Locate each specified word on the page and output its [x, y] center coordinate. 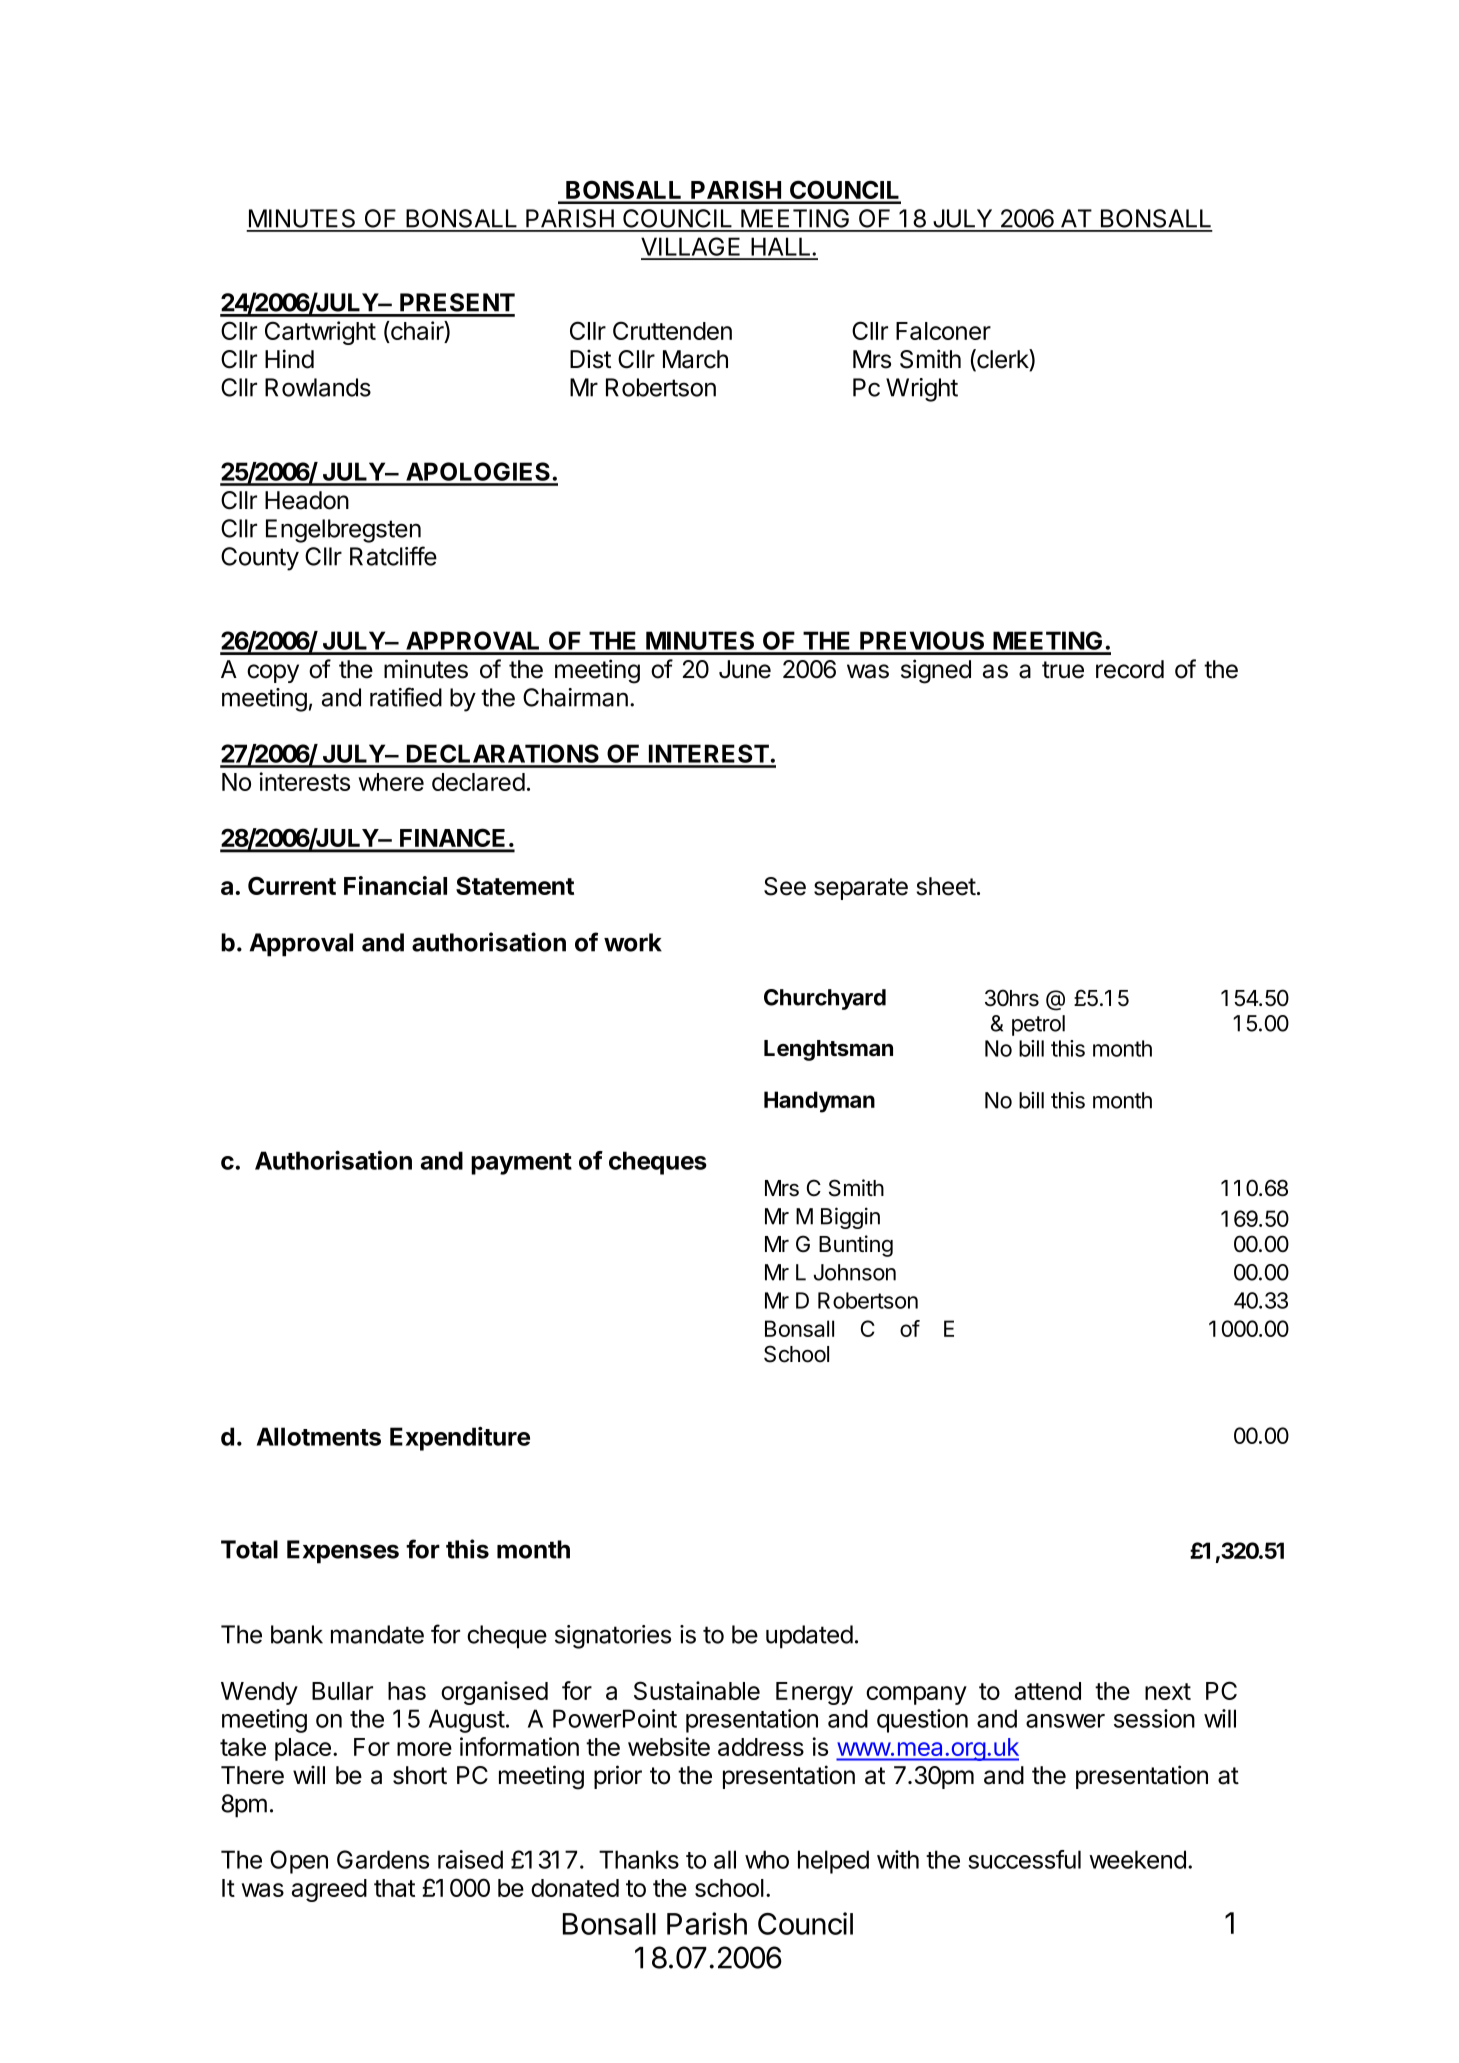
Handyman [819, 1102]
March [695, 359]
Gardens [383, 1859]
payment [521, 1164]
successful [1024, 1859]
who [767, 1859]
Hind [289, 359]
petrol [1038, 1025]
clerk [1002, 360]
